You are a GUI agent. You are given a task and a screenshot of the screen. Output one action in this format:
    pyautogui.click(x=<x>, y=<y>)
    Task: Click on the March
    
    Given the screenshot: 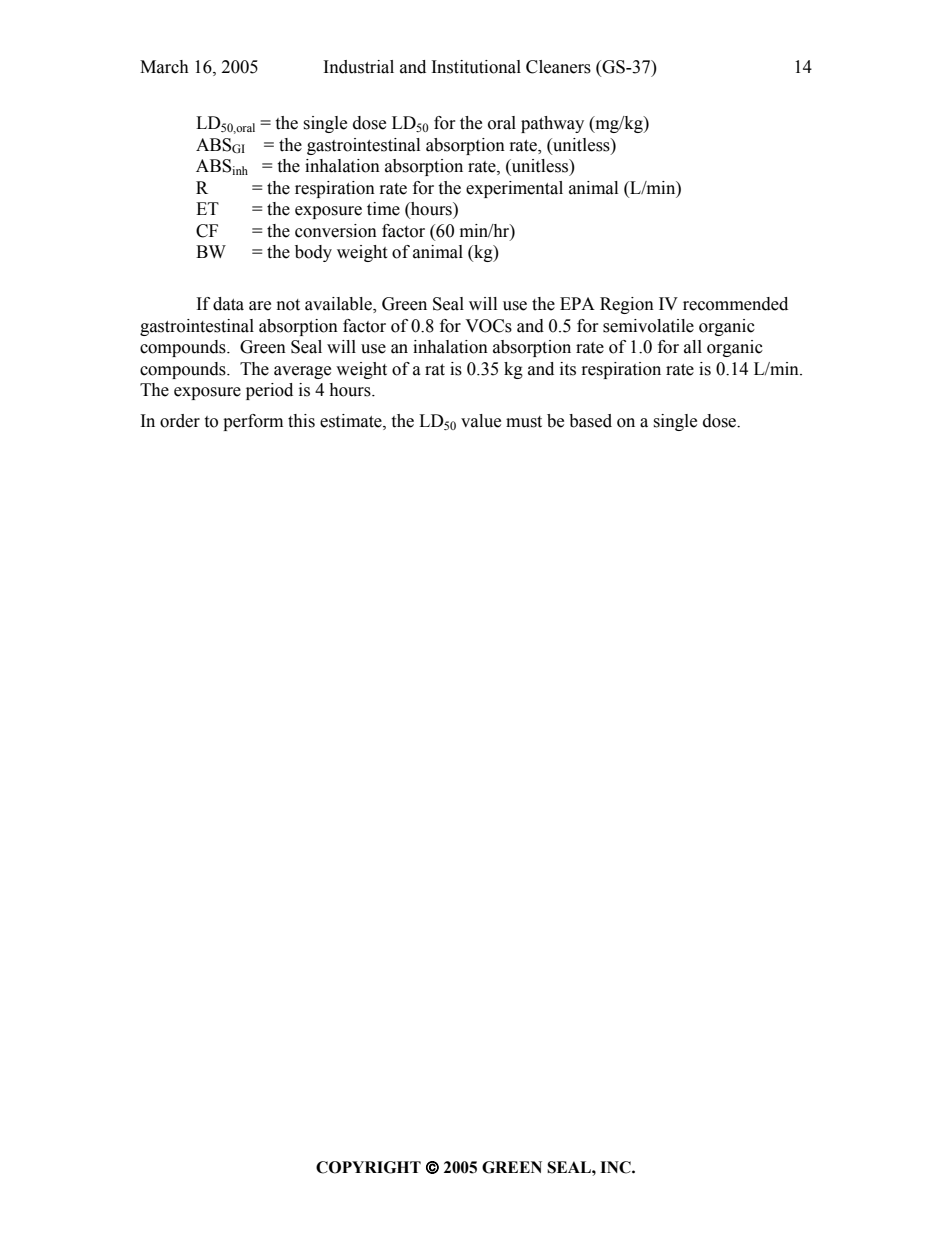 What is the action you would take?
    pyautogui.click(x=164, y=67)
